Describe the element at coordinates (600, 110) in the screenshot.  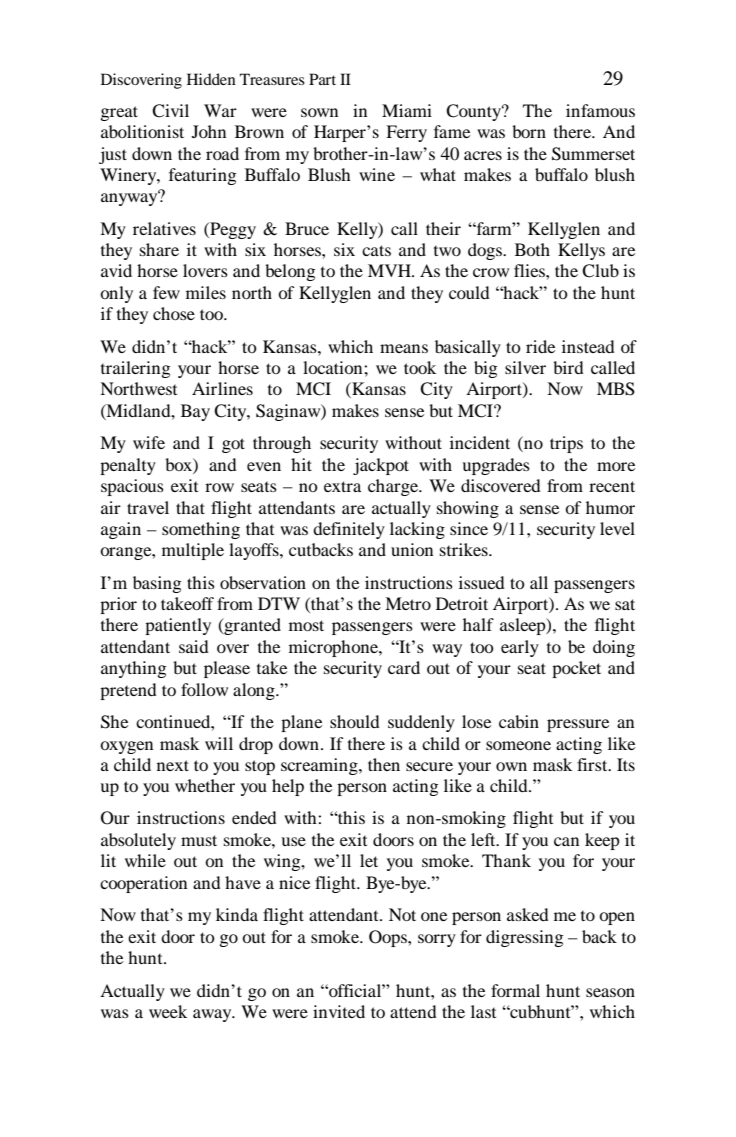
I see `infamous` at that location.
